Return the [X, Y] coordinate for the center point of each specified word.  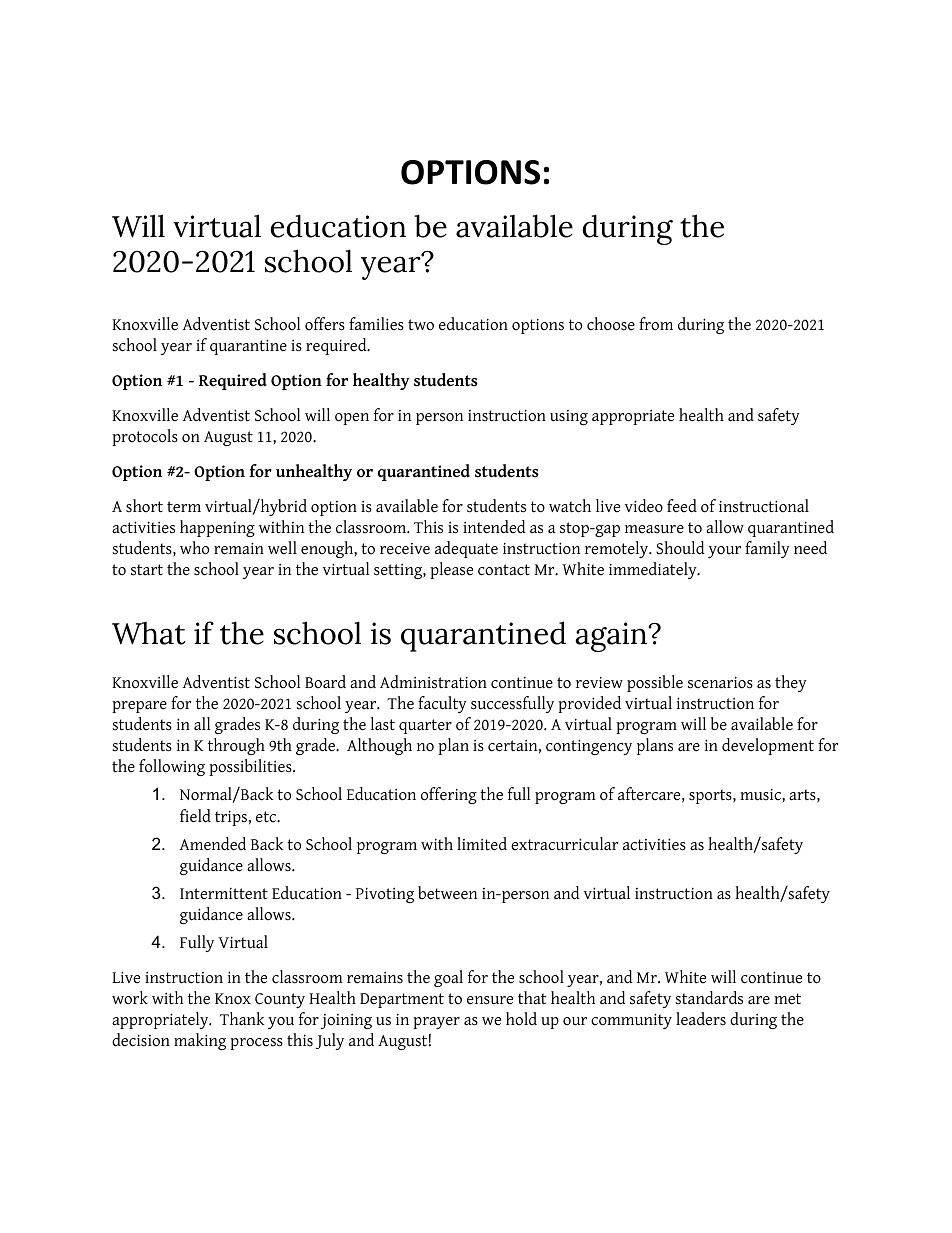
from [656, 324]
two [421, 325]
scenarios [720, 682]
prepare [139, 707]
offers [325, 324]
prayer [436, 1023]
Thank [242, 1019]
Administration [433, 682]
